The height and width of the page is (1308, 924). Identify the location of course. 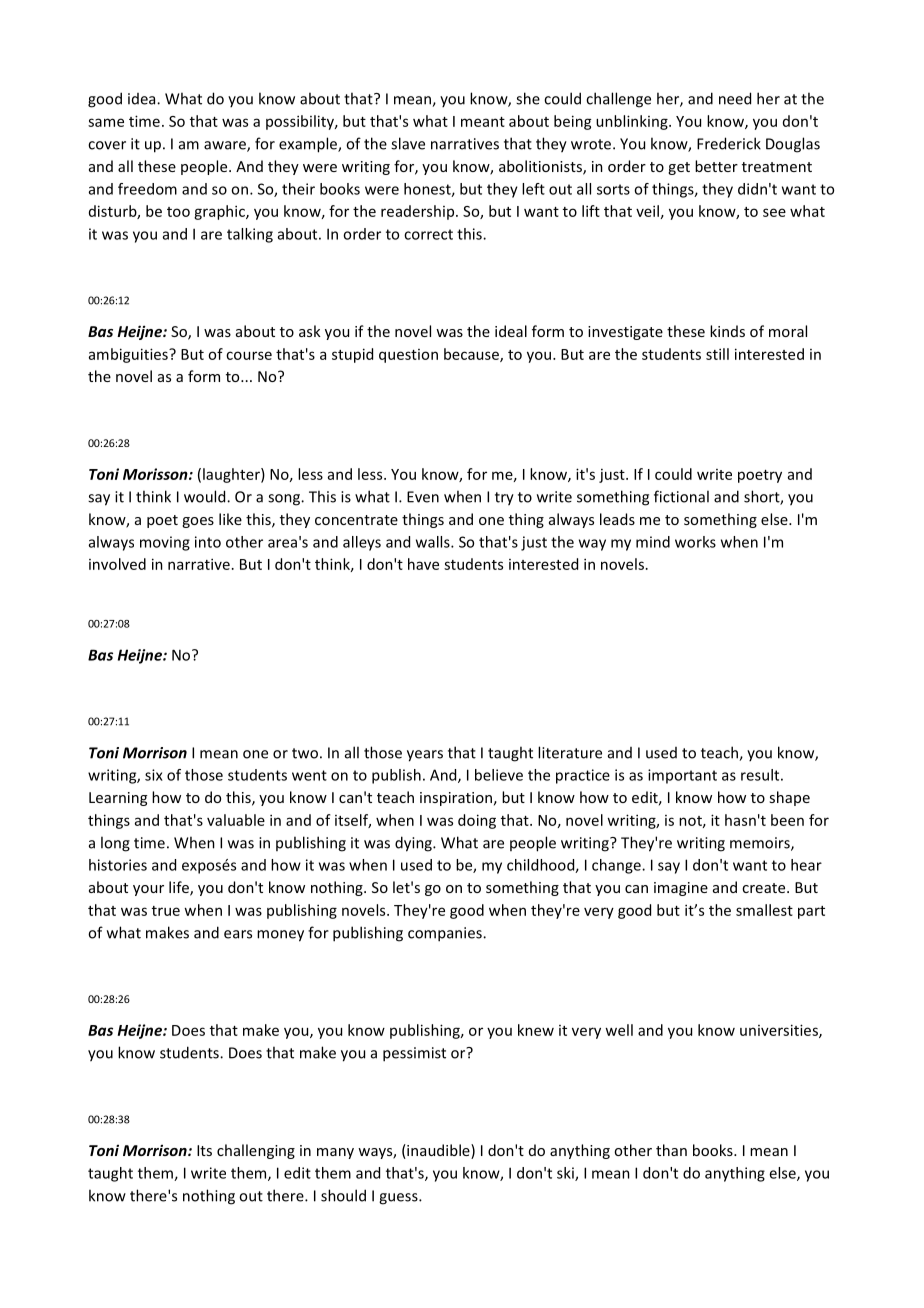
(249, 355).
